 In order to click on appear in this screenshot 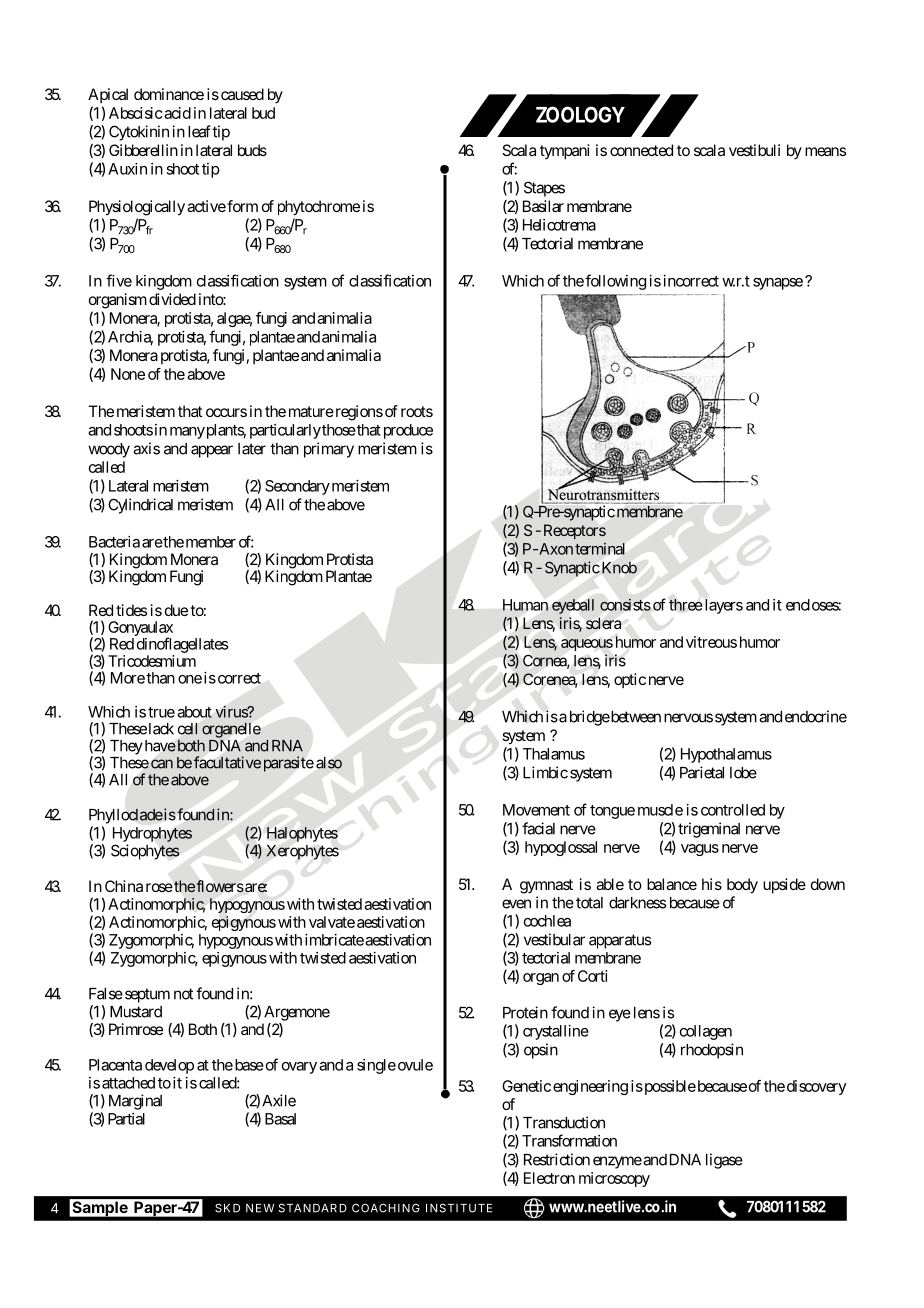, I will do `click(212, 451)`.
